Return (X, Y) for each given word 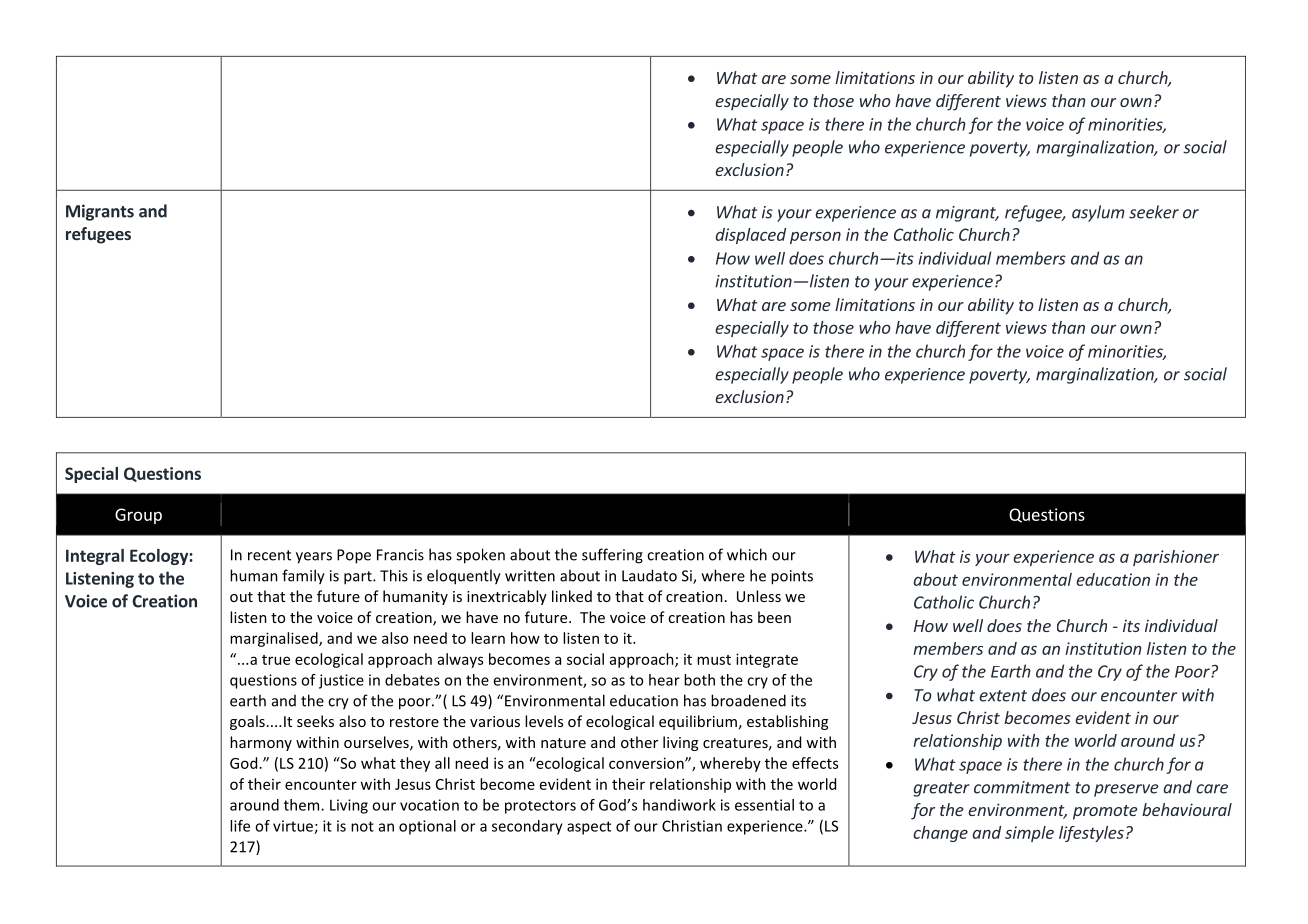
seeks (315, 721)
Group (138, 516)
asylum (1098, 213)
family (303, 577)
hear (664, 680)
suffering (612, 556)
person (815, 238)
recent (269, 555)
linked (572, 596)
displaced (751, 236)
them (303, 805)
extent (1003, 696)
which (747, 554)
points (792, 577)
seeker (1154, 212)
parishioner (1176, 558)
